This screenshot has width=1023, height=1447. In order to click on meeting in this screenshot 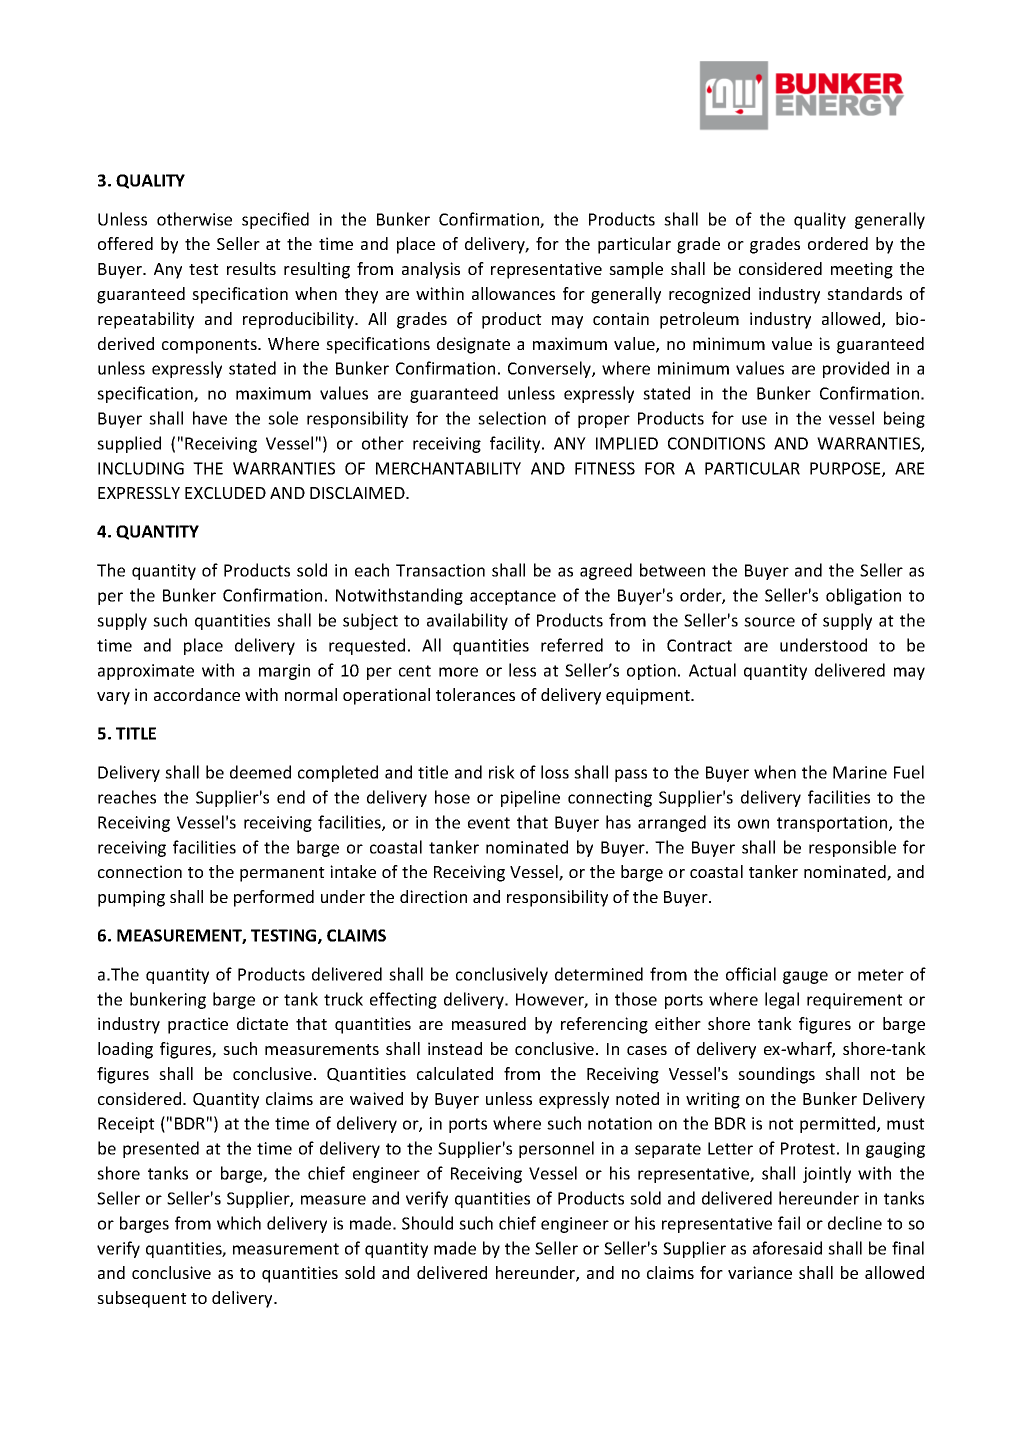, I will do `click(862, 270)`.
